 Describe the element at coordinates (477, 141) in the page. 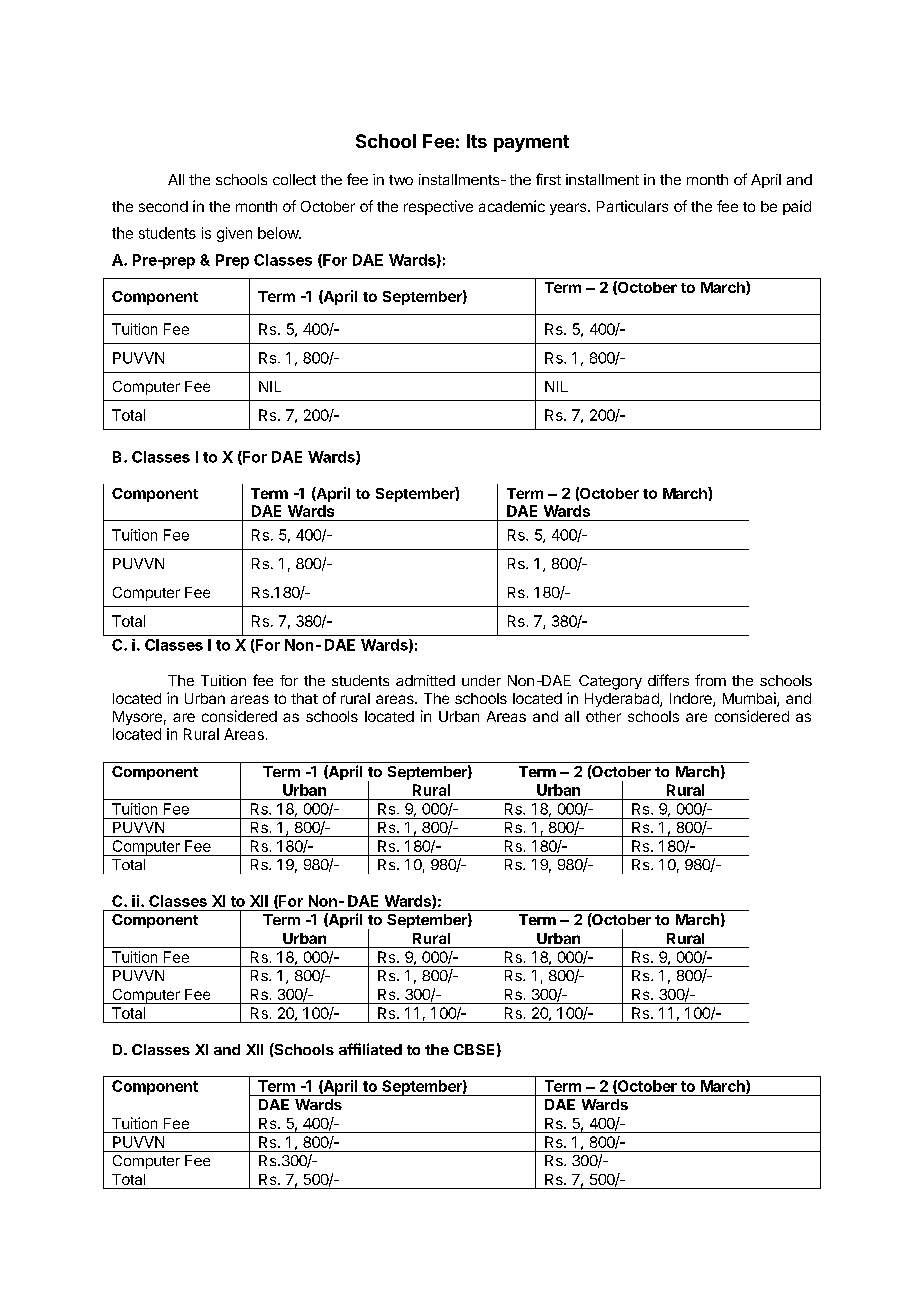

I see `Its` at that location.
